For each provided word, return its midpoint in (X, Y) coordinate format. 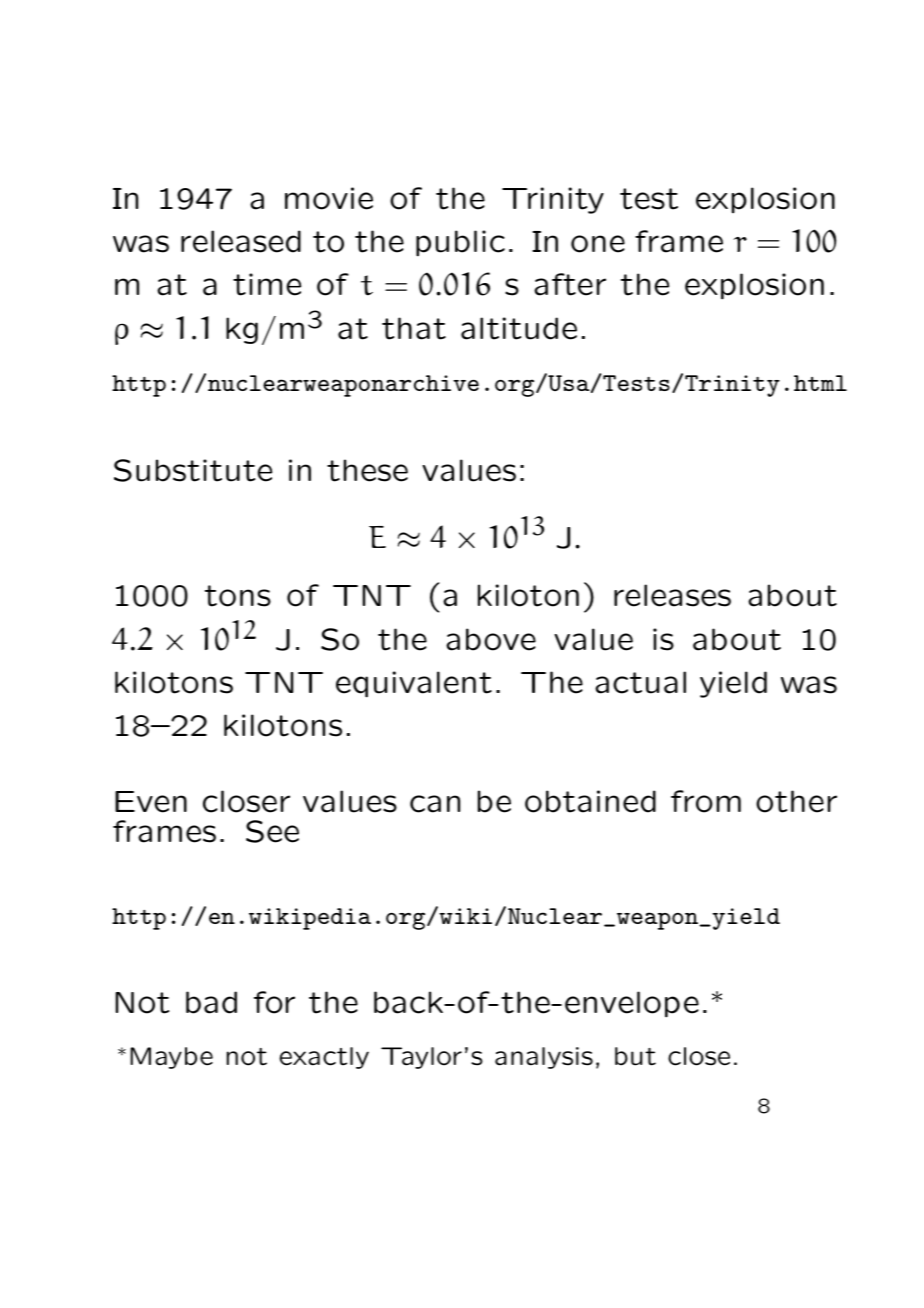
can (435, 804)
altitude (519, 328)
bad (211, 1002)
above (491, 639)
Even (151, 802)
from (706, 801)
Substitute (193, 470)
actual (640, 682)
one (598, 244)
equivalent (414, 684)
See (272, 831)
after (570, 284)
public (460, 243)
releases (672, 595)
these (367, 470)
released (241, 241)
